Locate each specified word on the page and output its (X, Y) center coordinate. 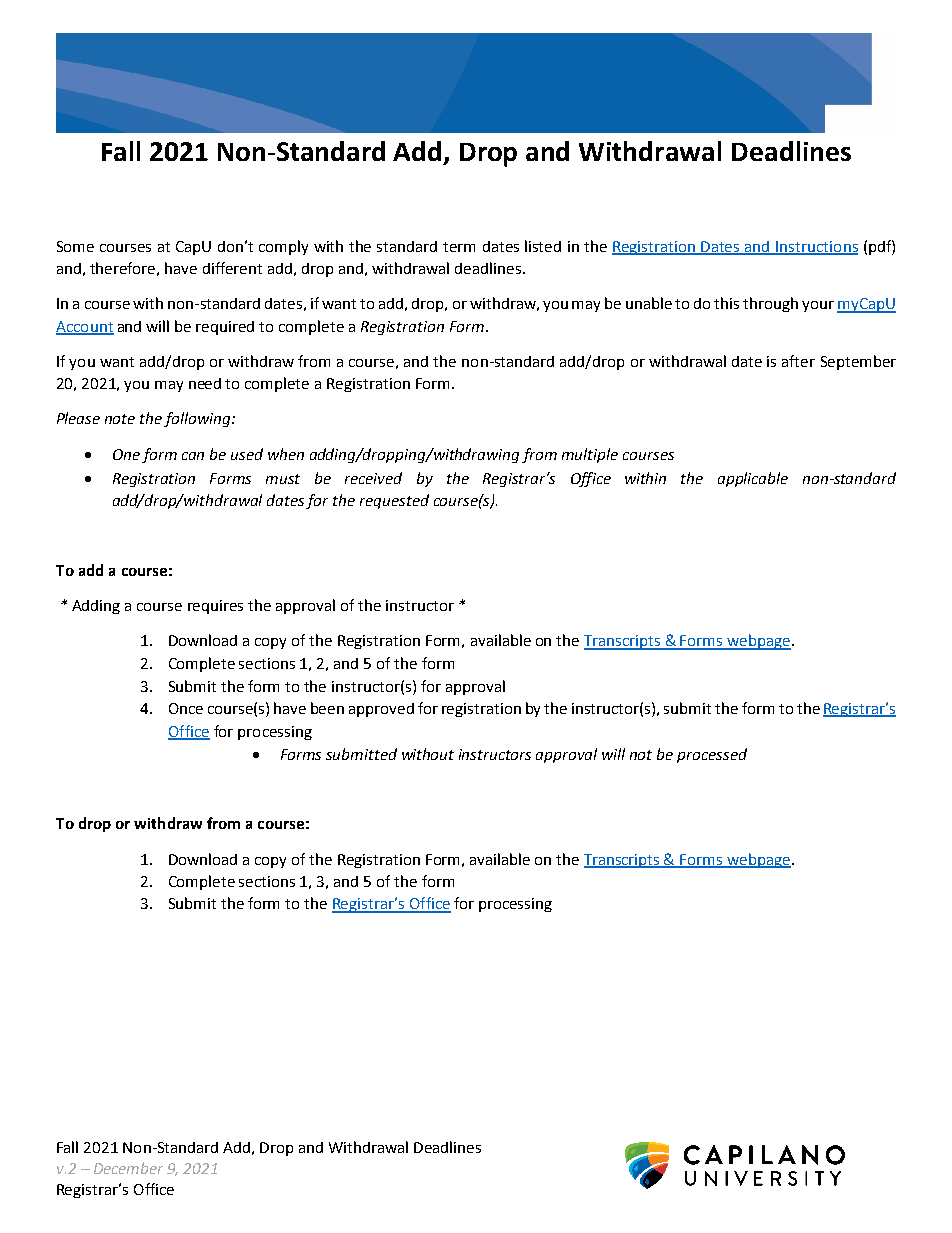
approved (381, 710)
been (327, 708)
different (232, 268)
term (459, 247)
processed (712, 755)
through (770, 304)
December (128, 1168)
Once (186, 708)
